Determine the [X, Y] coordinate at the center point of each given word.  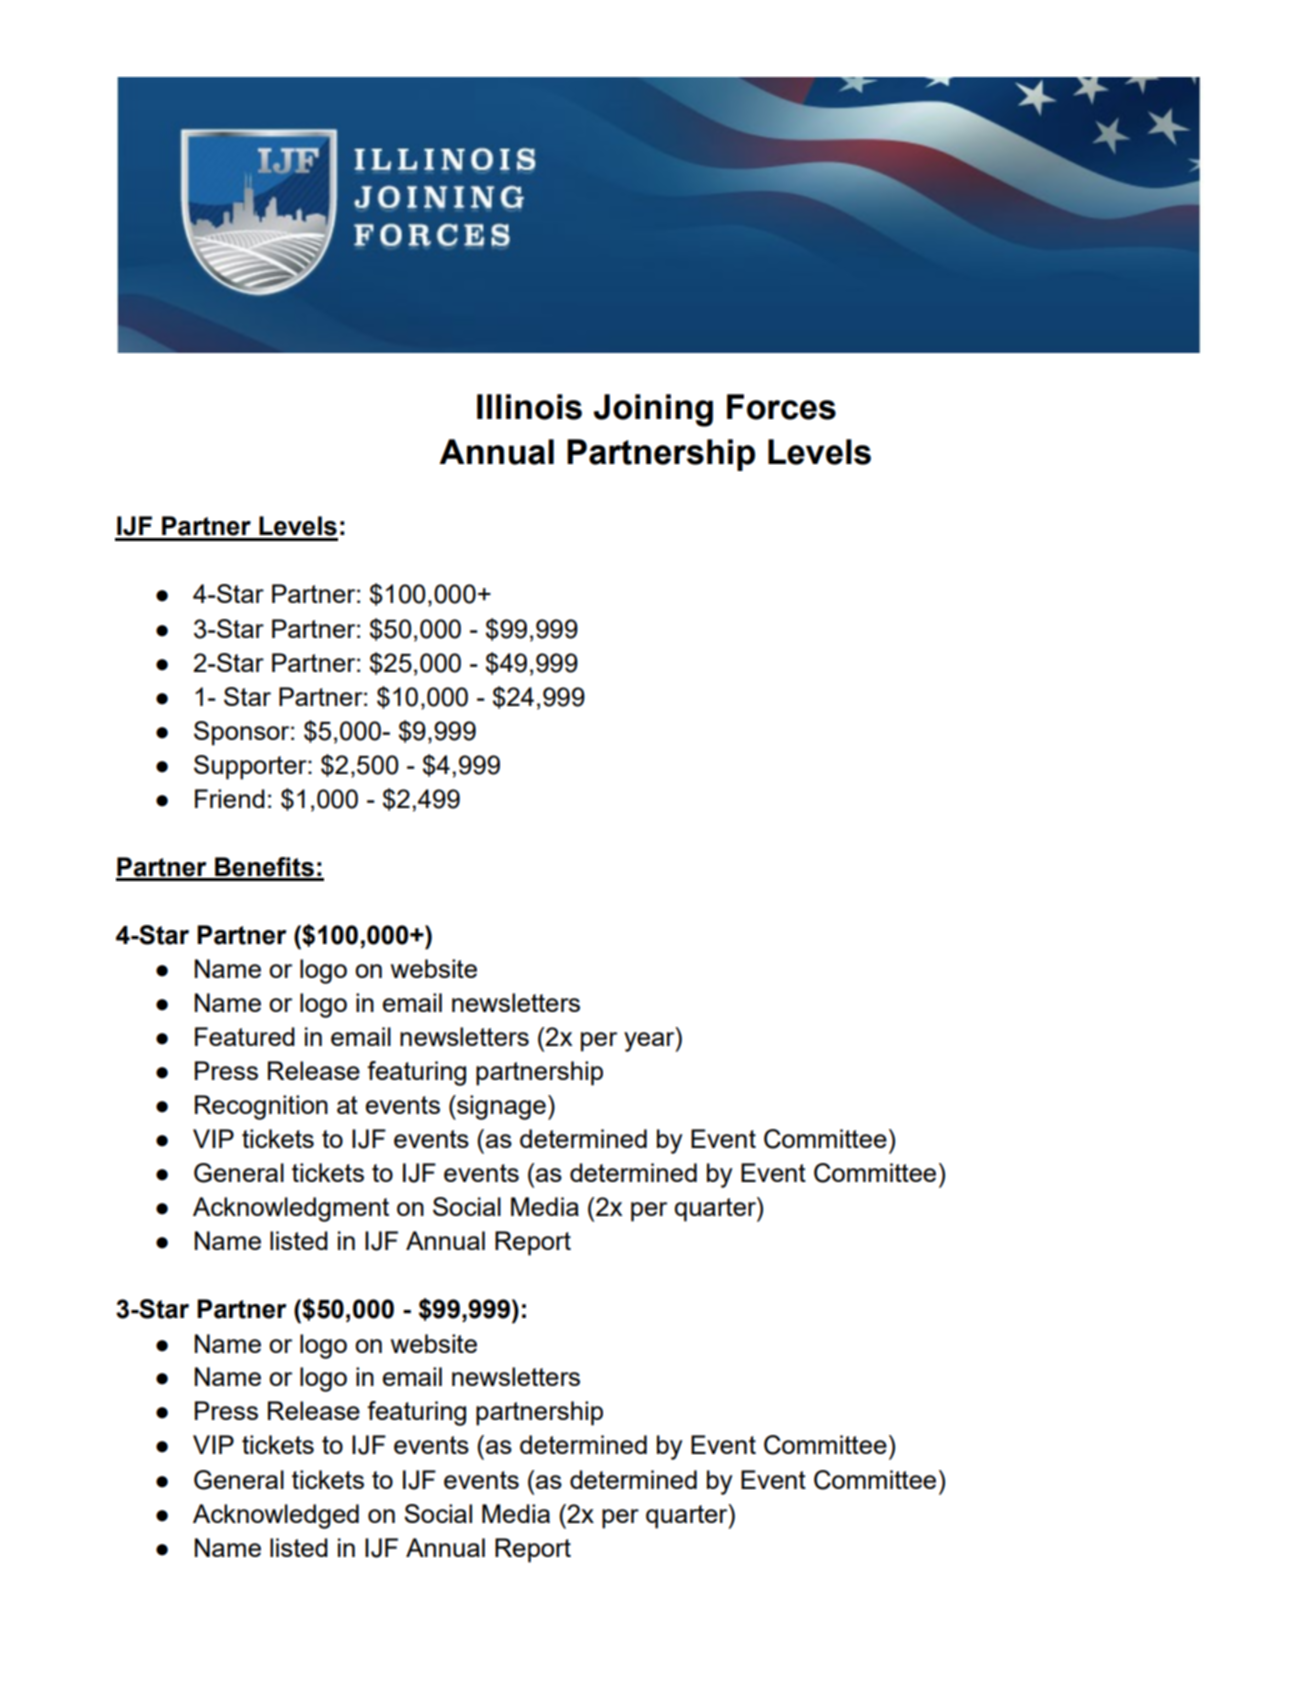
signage [500, 1107]
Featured [245, 1036]
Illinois [529, 407]
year [650, 1042]
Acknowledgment [291, 1209]
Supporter [251, 767]
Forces [781, 407]
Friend [230, 798]
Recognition [261, 1107]
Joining [653, 410]
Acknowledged [276, 1516]
